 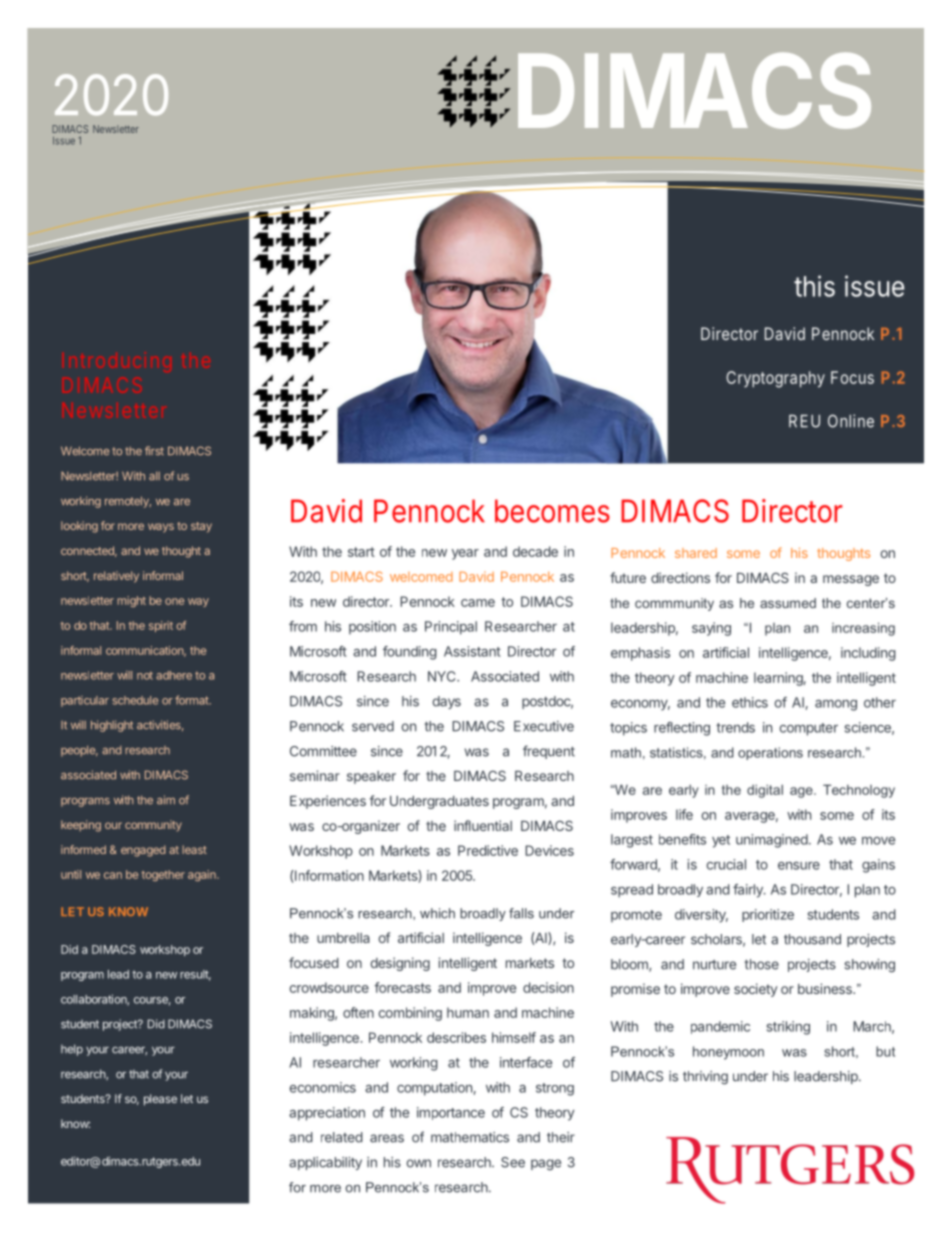 I want to click on days, so click(x=446, y=702).
